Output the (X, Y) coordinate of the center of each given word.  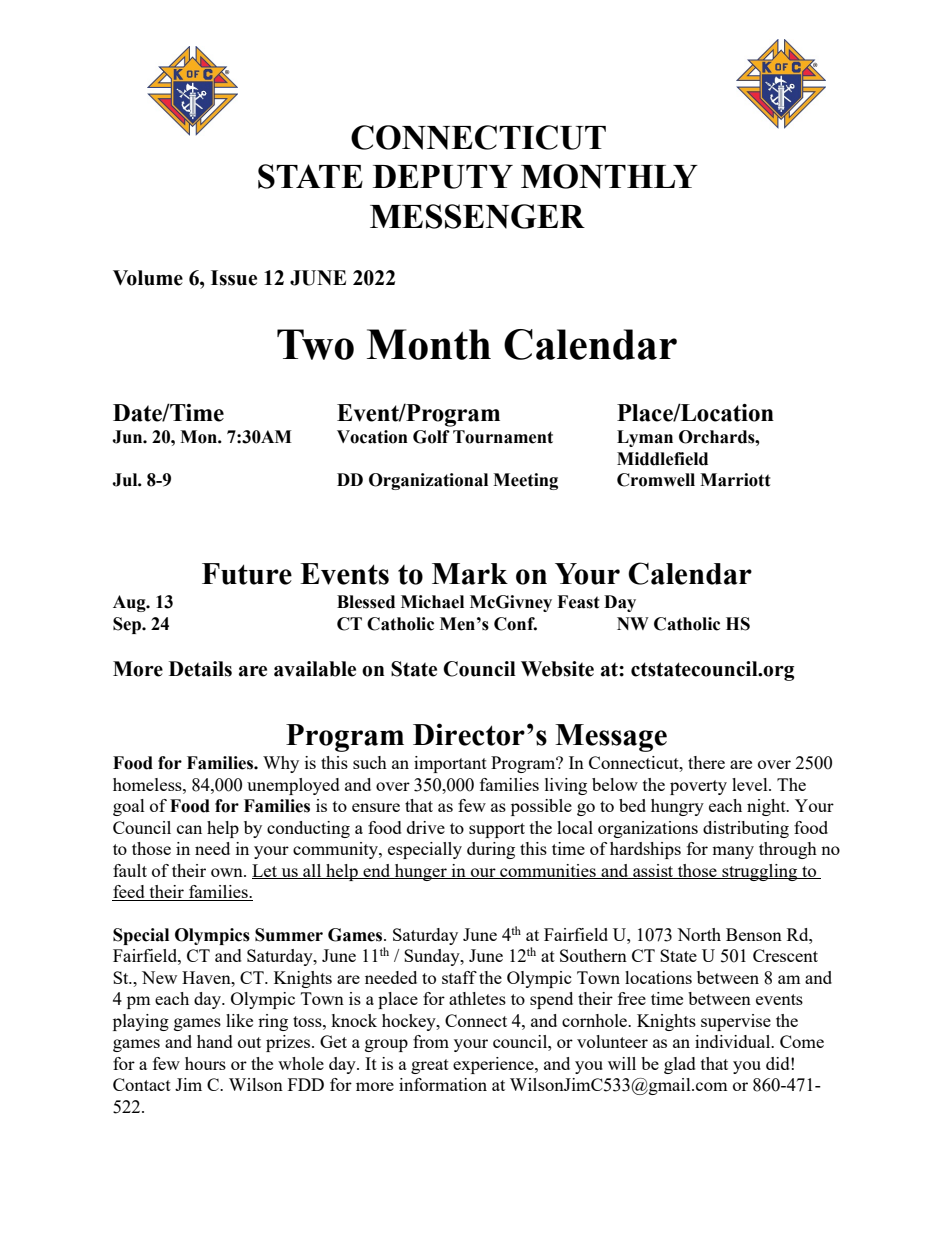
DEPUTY (443, 177)
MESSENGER (477, 216)
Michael (432, 602)
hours (205, 1063)
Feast (578, 602)
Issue (234, 278)
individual (734, 1041)
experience (494, 1065)
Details (200, 669)
